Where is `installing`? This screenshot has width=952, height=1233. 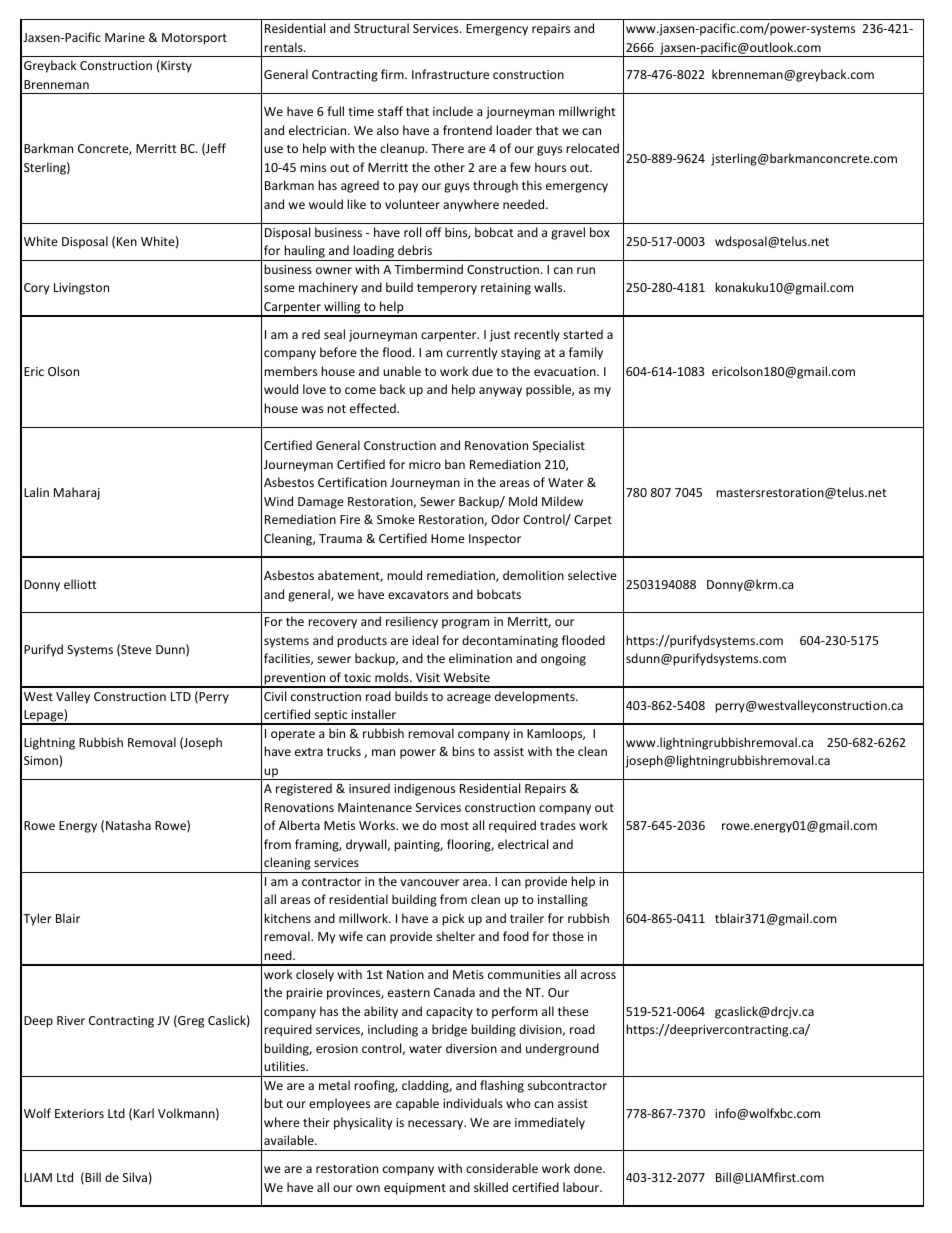
installing is located at coordinates (563, 900).
